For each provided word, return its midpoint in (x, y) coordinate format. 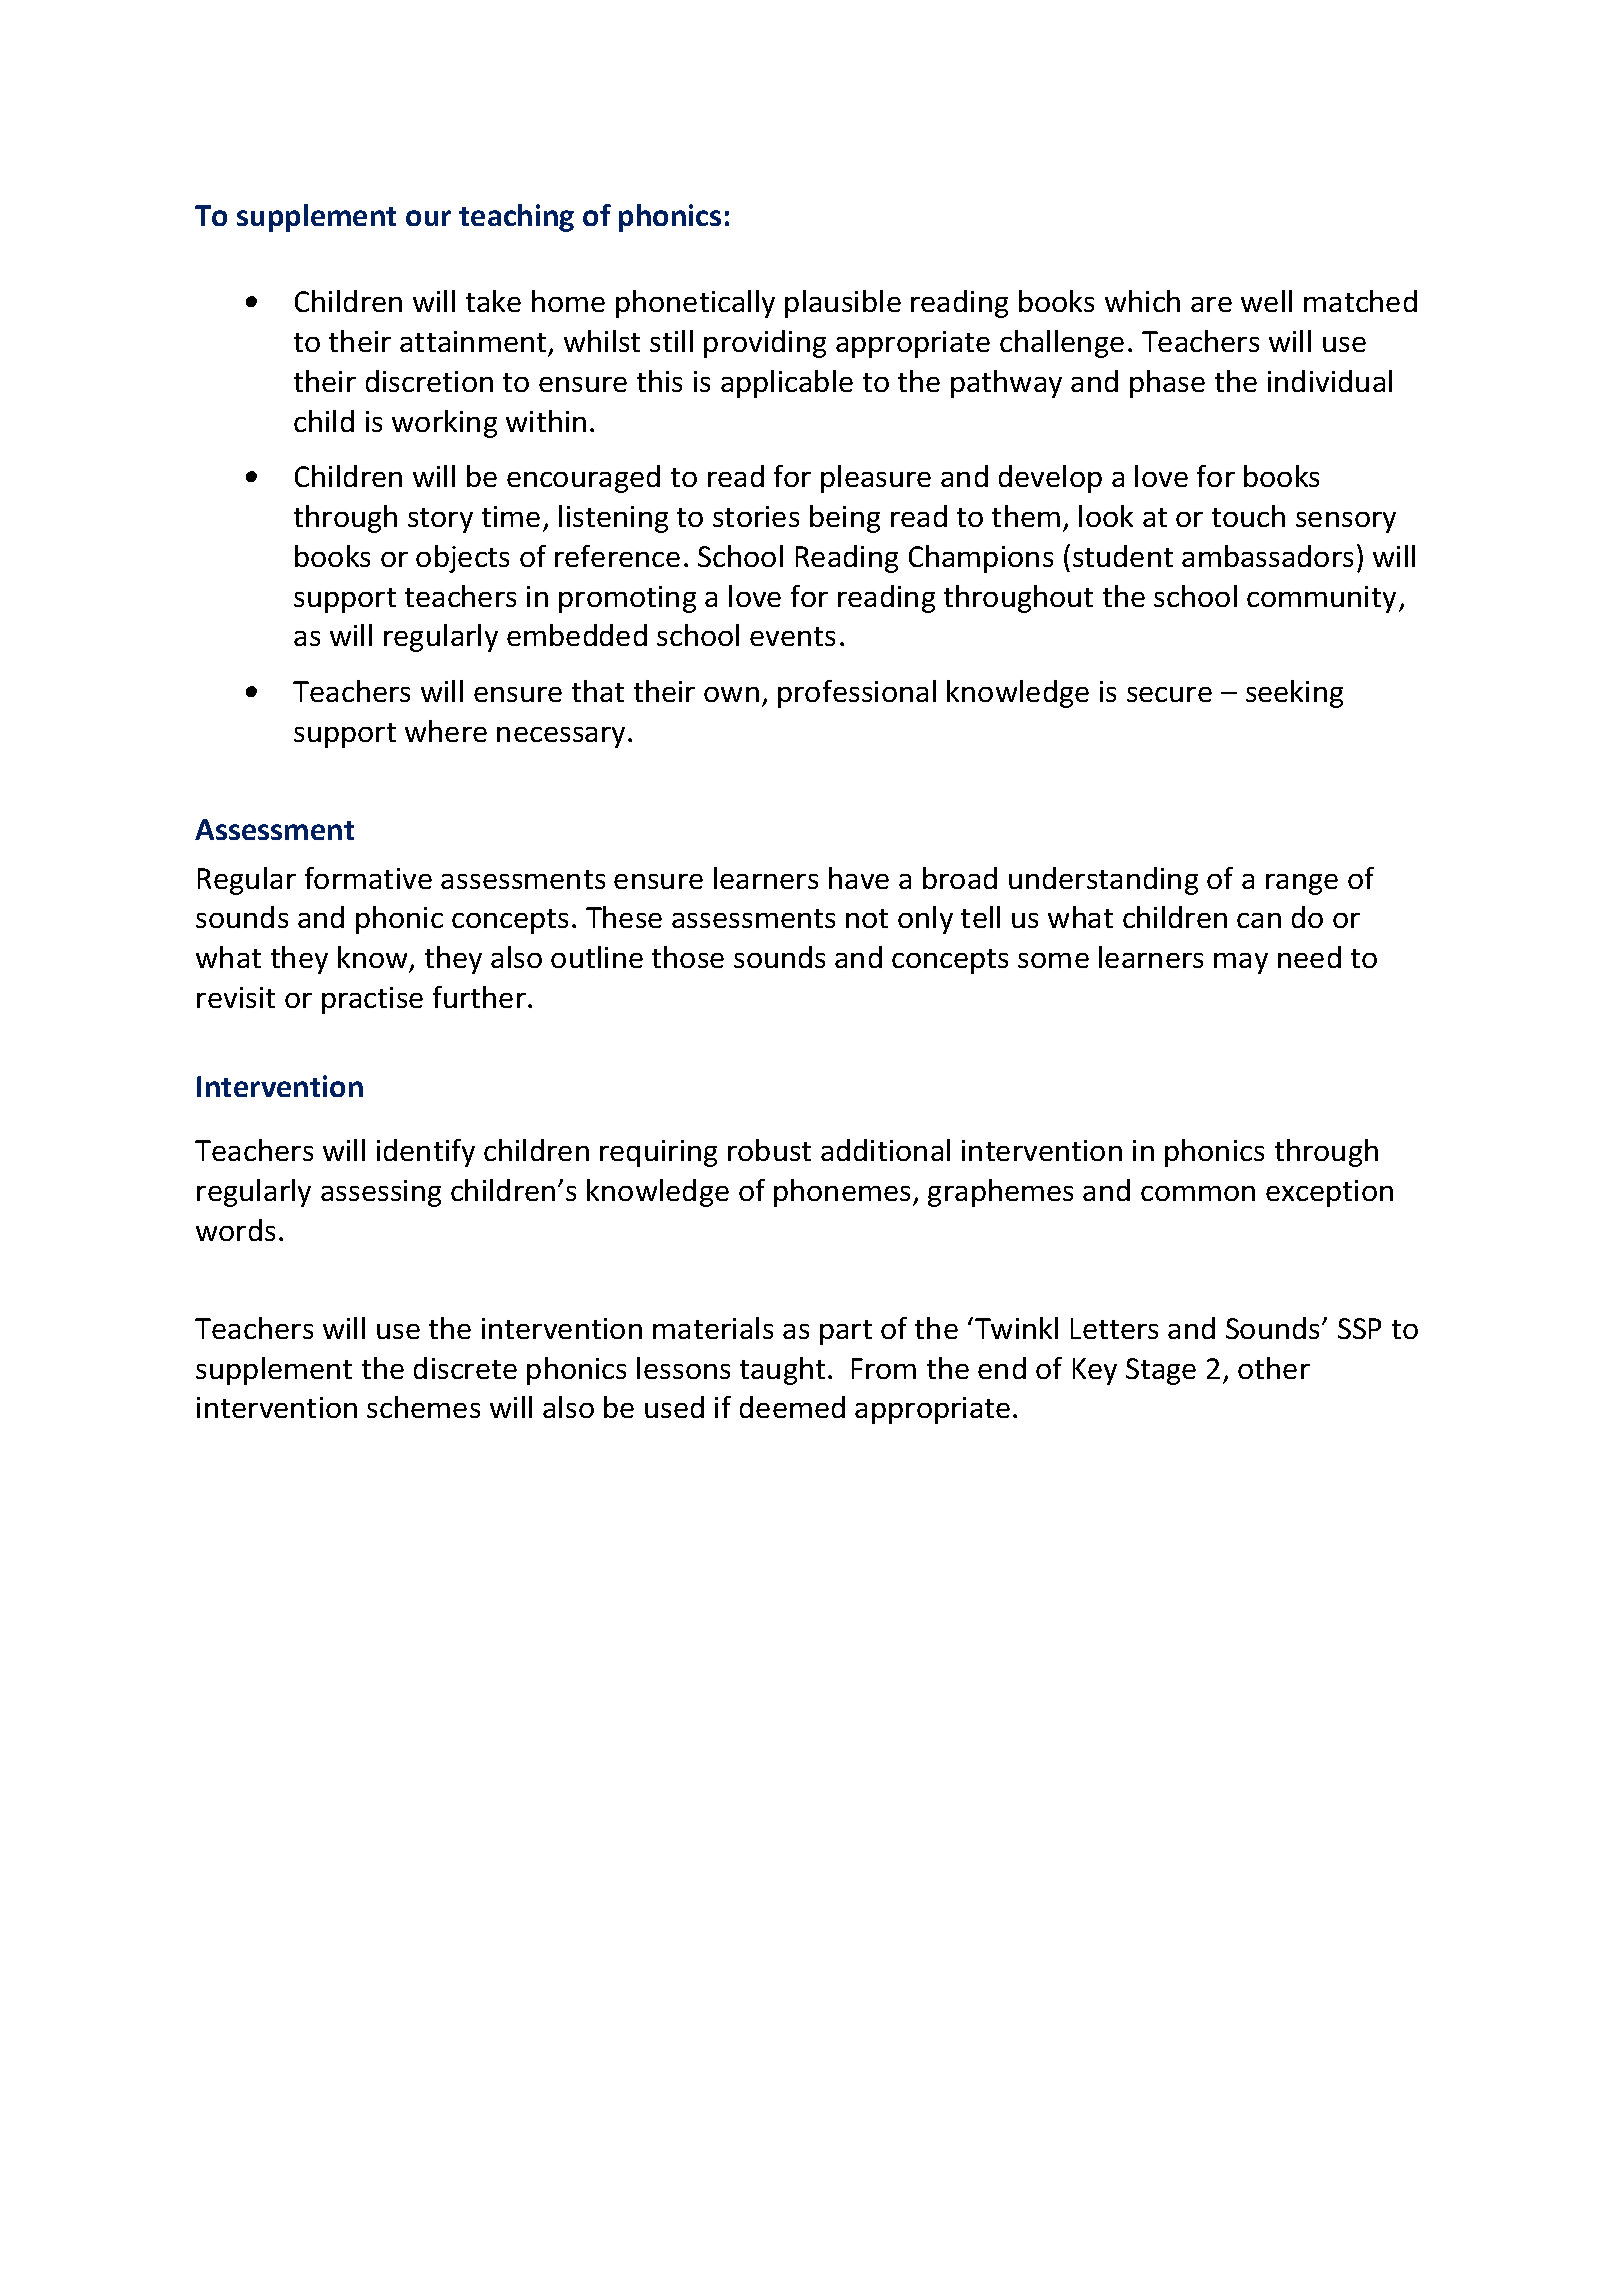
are (1211, 304)
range (1302, 884)
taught (782, 1371)
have (859, 878)
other (1274, 1368)
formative (368, 878)
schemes (423, 1407)
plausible (843, 304)
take (493, 301)
